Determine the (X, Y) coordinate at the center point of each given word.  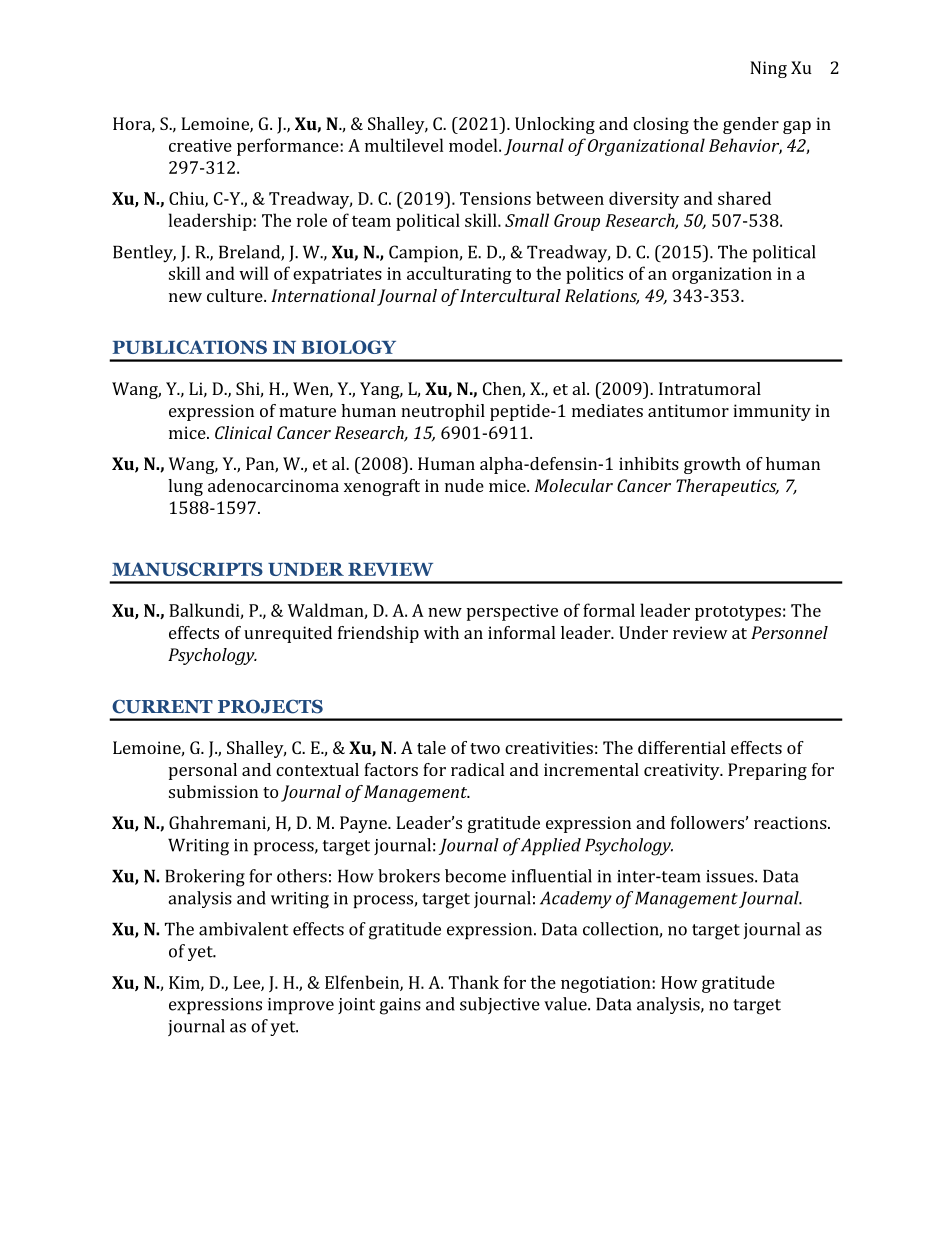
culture (236, 295)
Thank (474, 982)
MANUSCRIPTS (187, 569)
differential (682, 747)
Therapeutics (727, 487)
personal (203, 771)
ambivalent (243, 929)
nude (464, 485)
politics (594, 275)
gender (751, 125)
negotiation (607, 984)
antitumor (688, 410)
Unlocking (555, 125)
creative (200, 145)
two (485, 748)
